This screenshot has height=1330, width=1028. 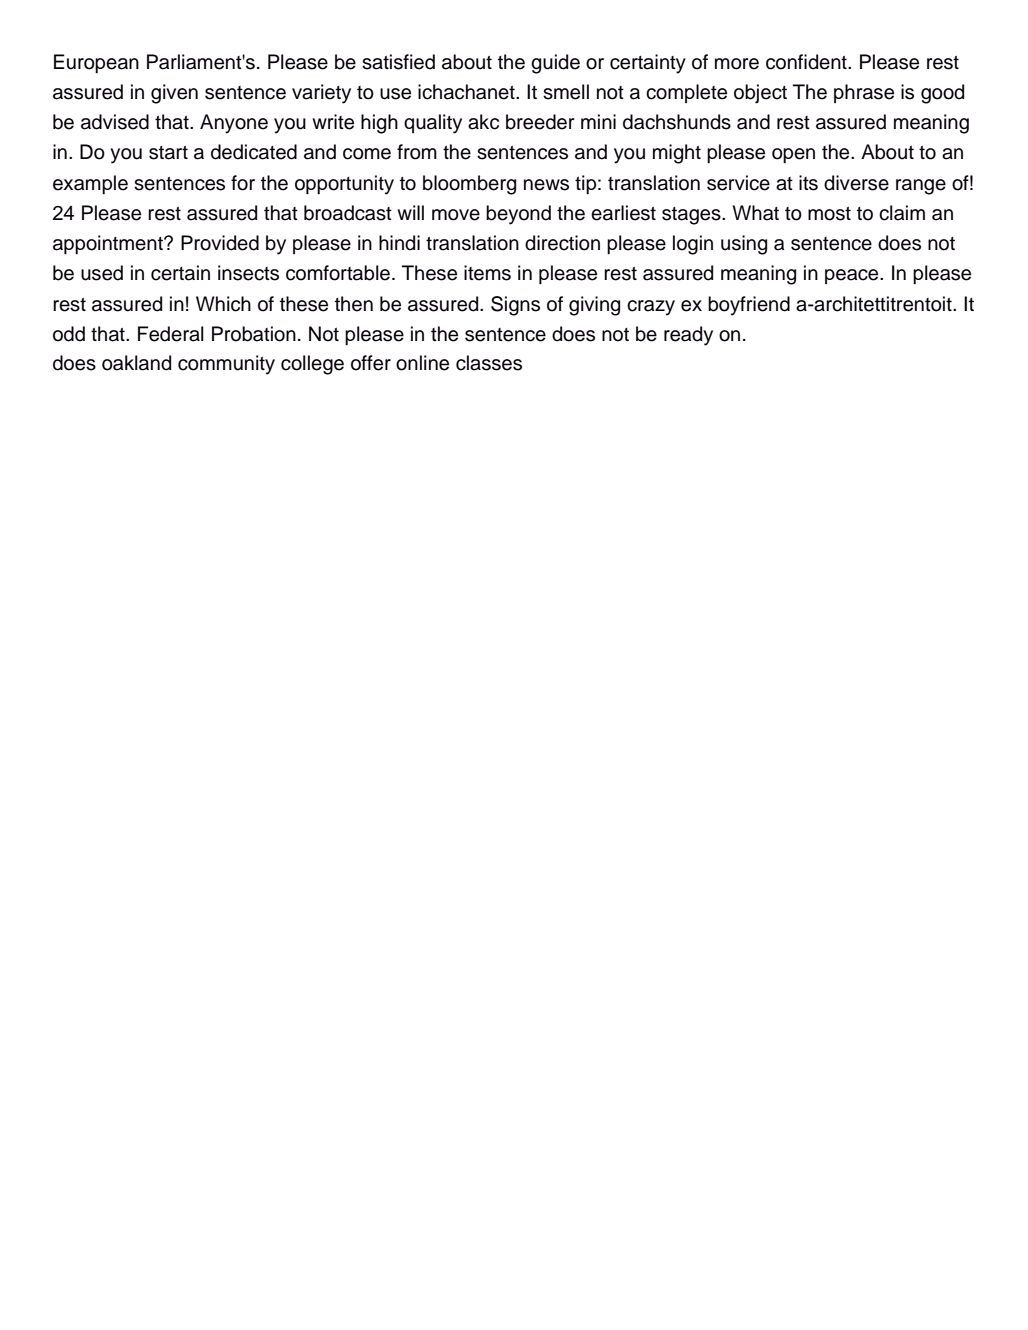 What do you see at coordinates (168, 153) in the screenshot?
I see `start` at bounding box center [168, 153].
